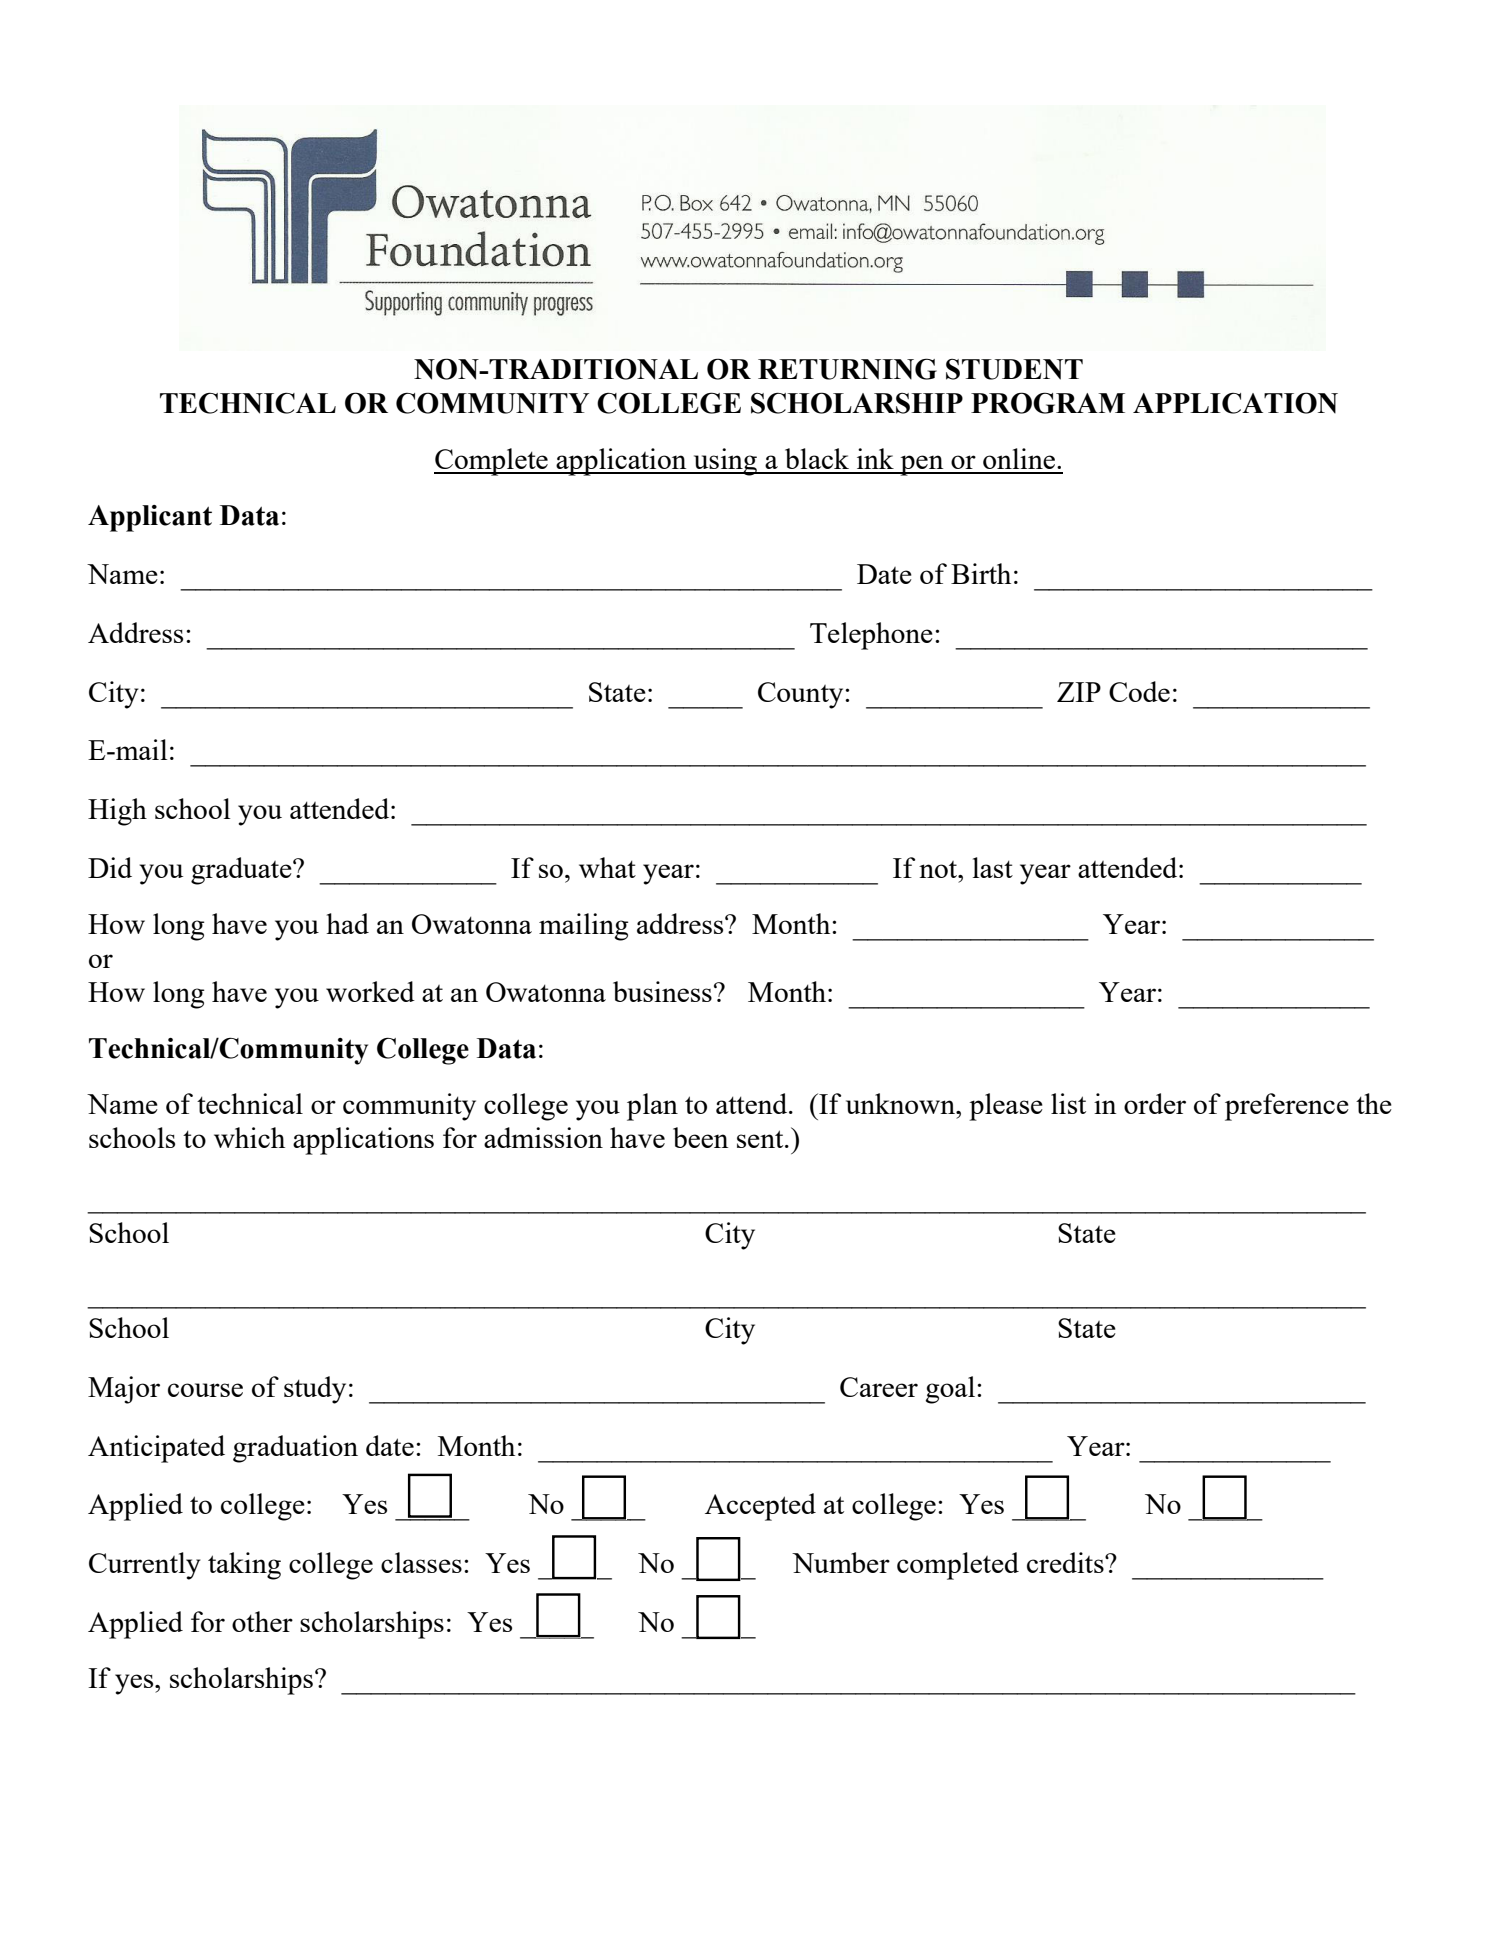 This screenshot has height=1939, width=1498. I want to click on taking, so click(244, 1566).
